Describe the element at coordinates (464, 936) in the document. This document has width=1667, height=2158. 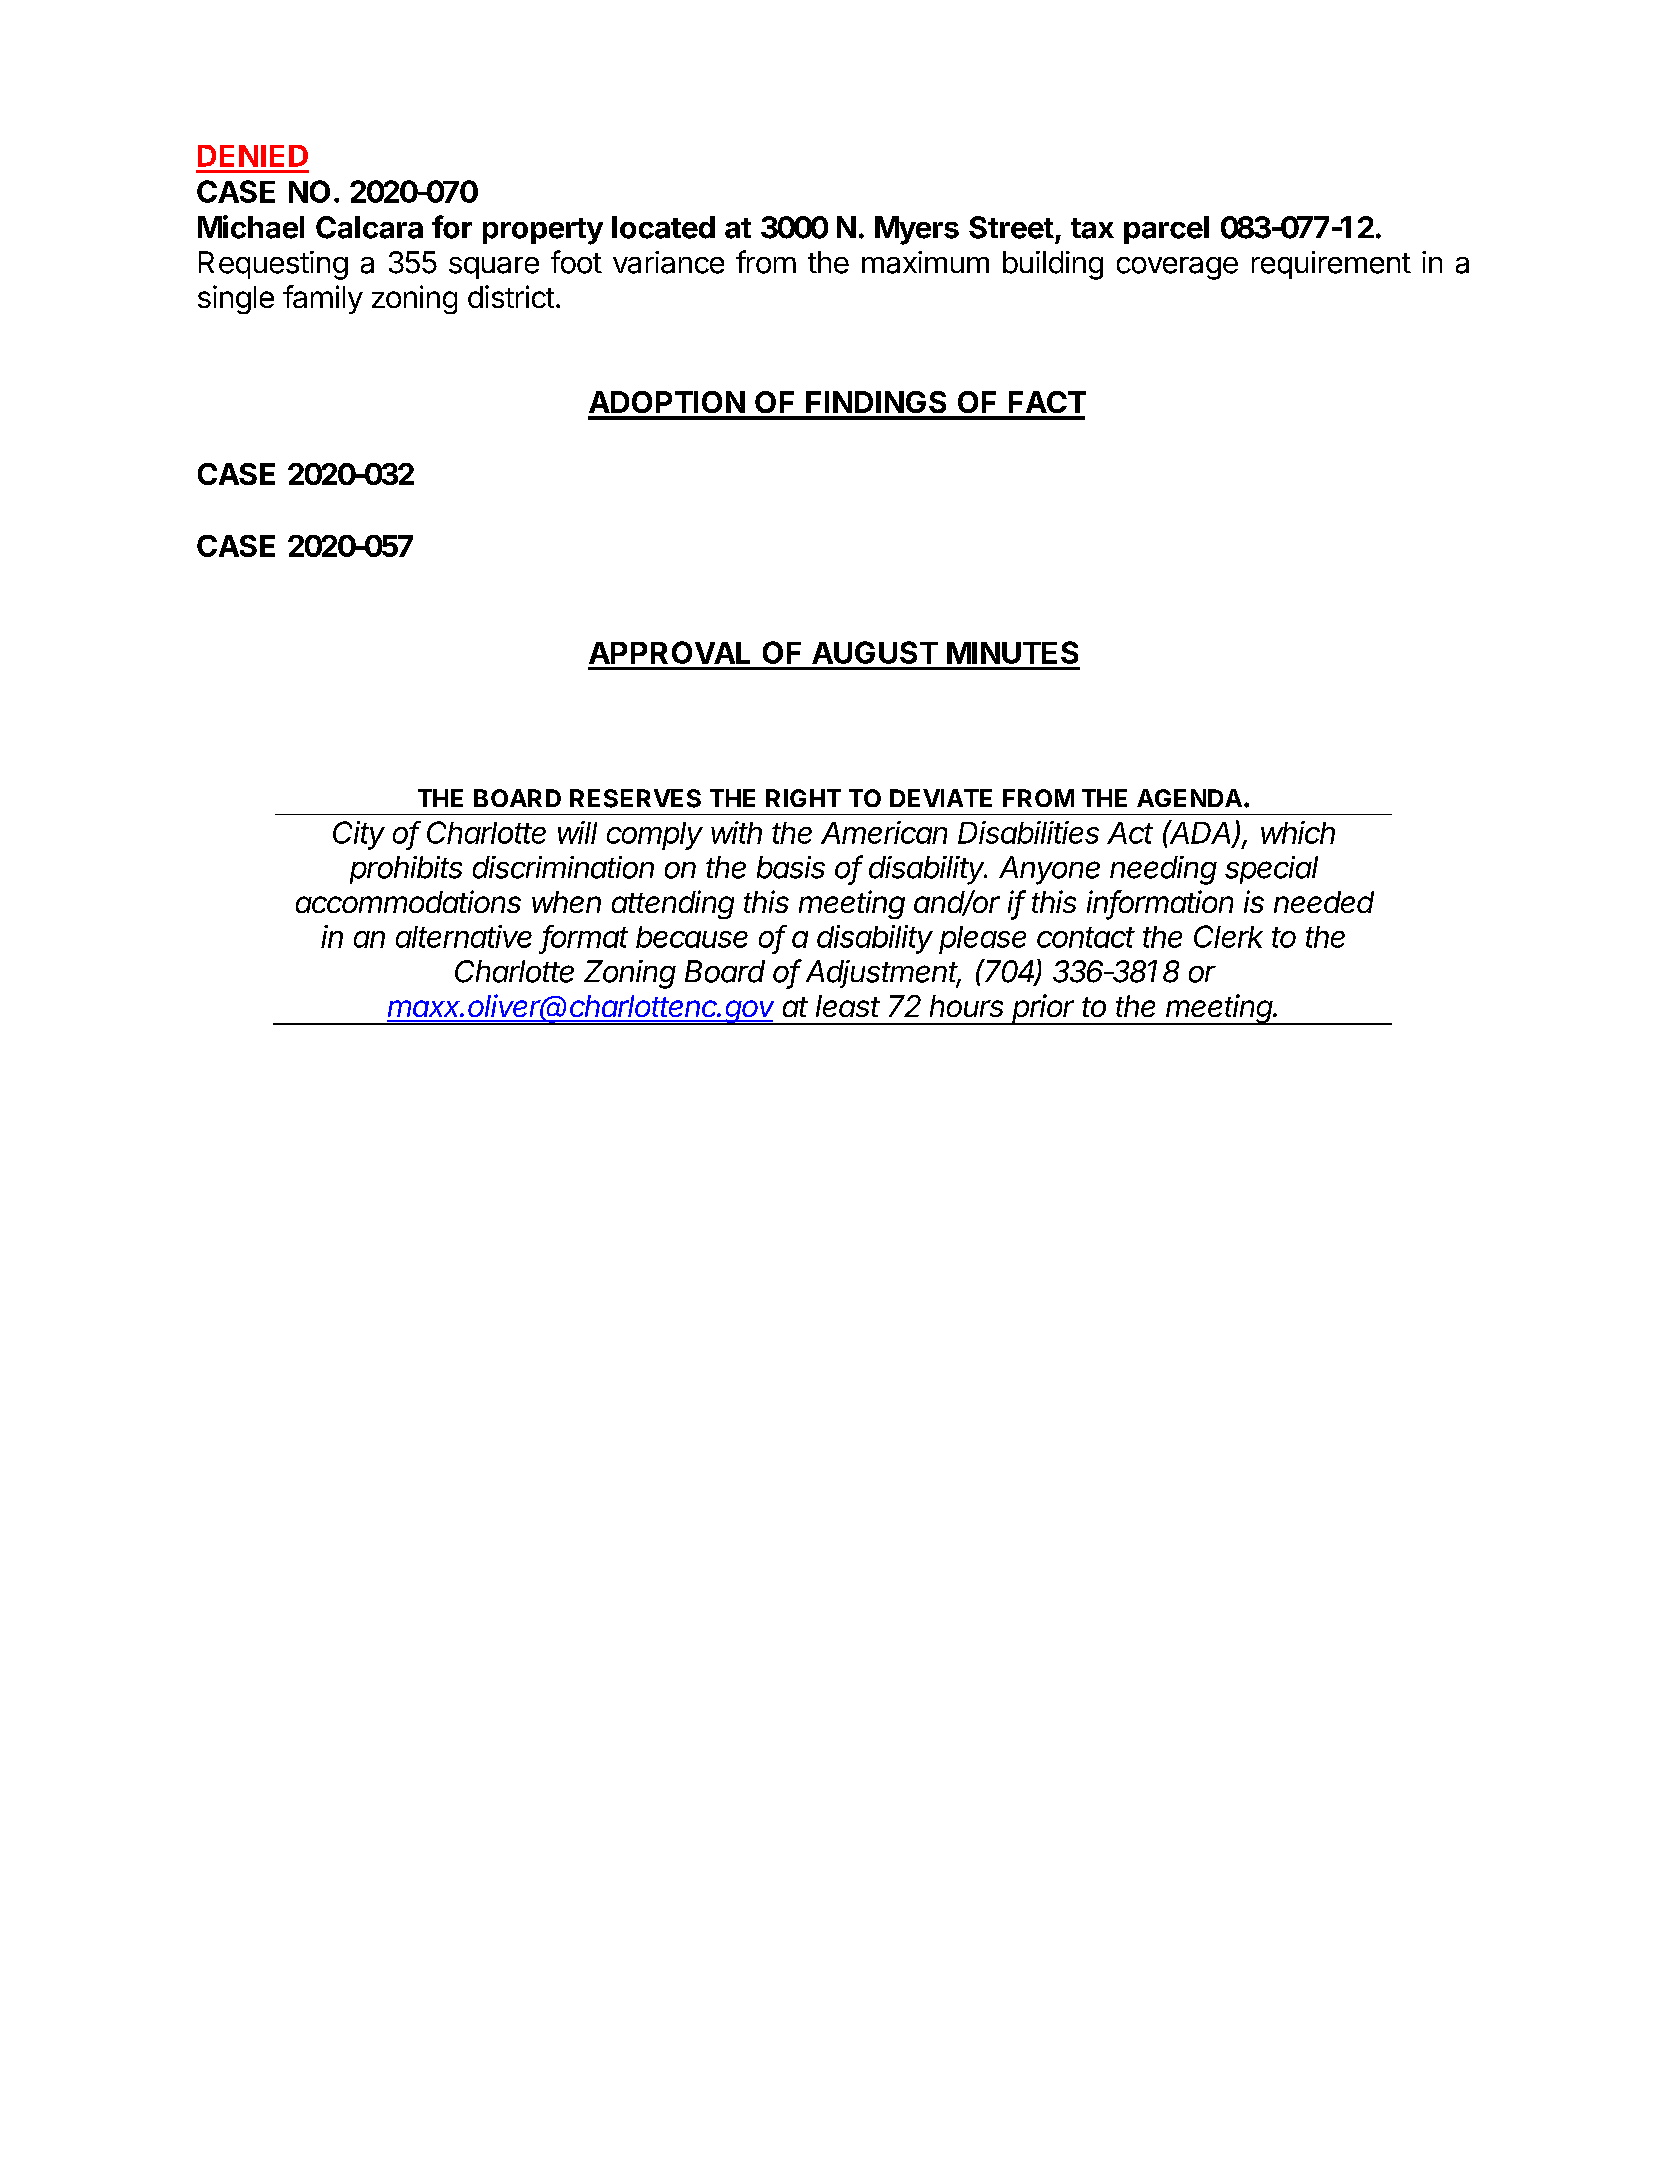
I see `alternative` at that location.
